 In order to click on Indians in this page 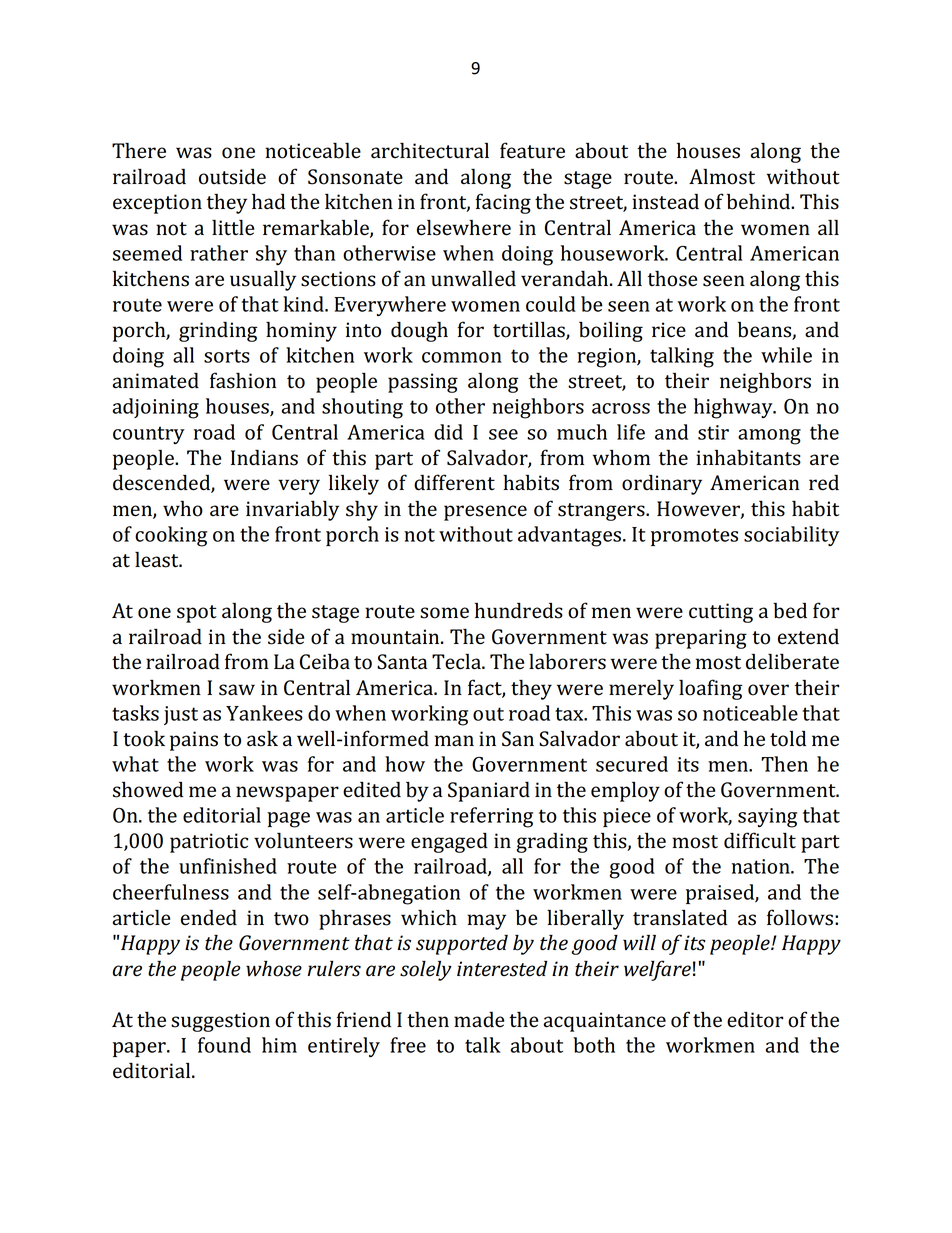, I will do `click(264, 458)`.
